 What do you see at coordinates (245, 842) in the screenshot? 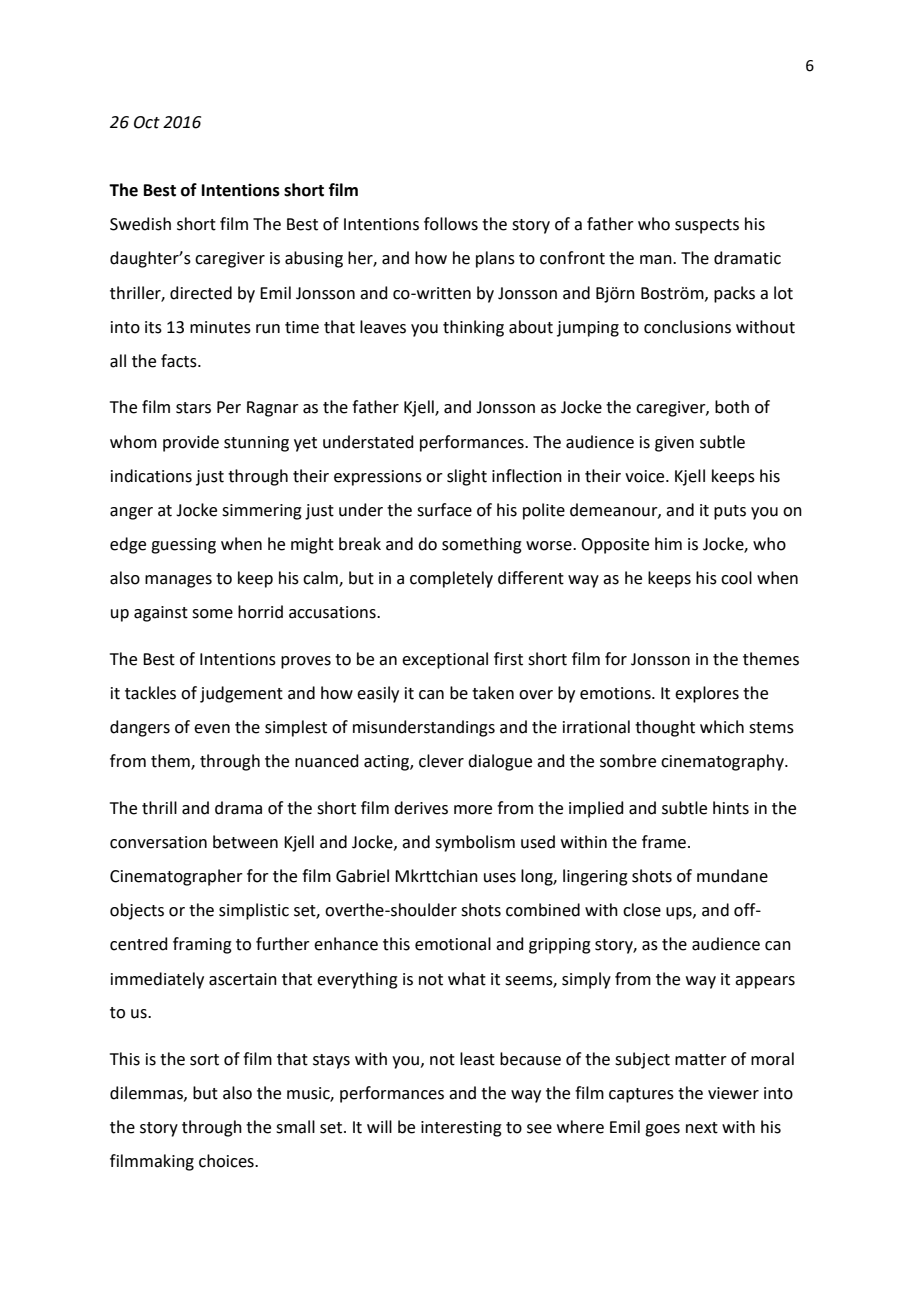
I see `between` at bounding box center [245, 842].
